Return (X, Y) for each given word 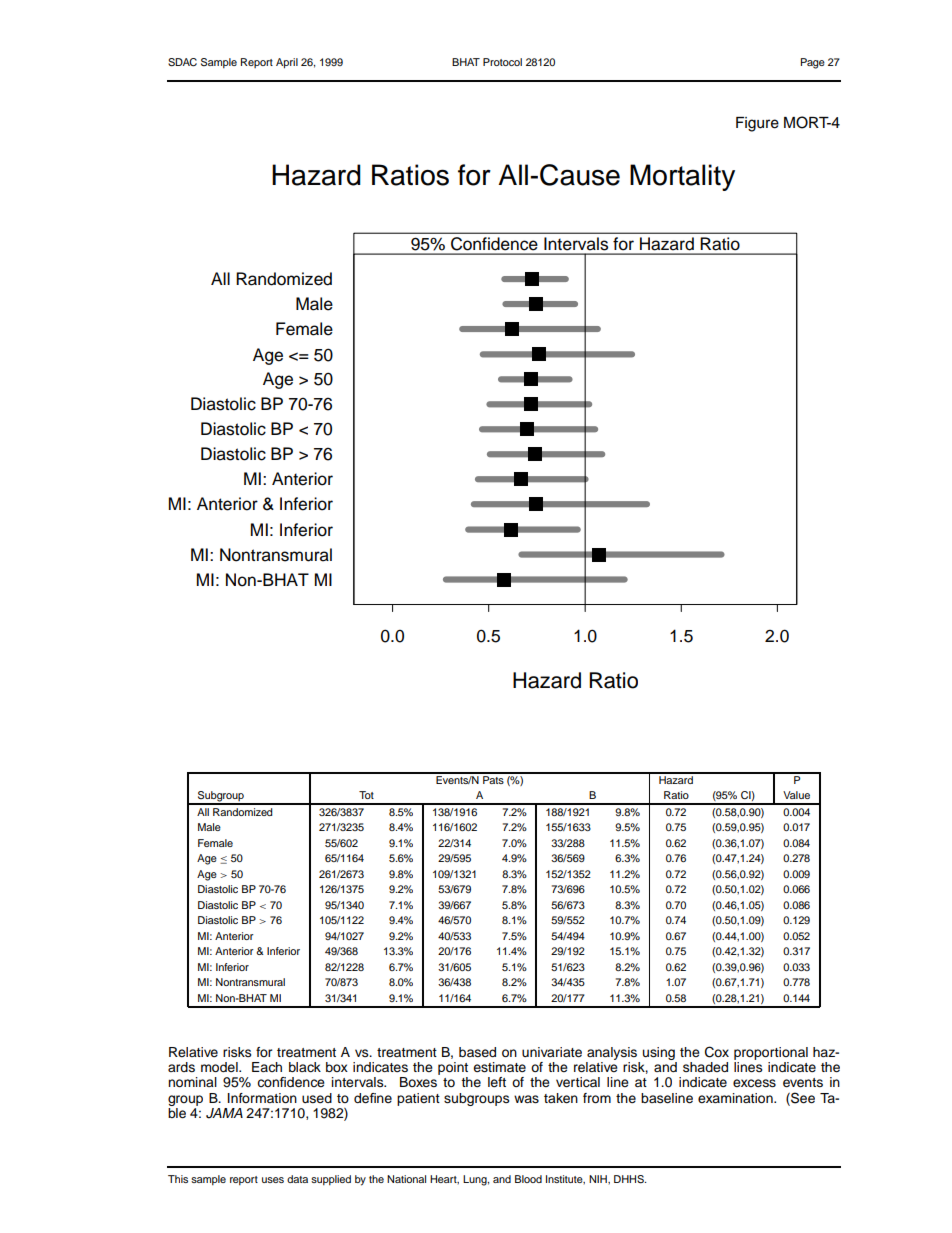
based (477, 1052)
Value (796, 795)
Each (267, 1067)
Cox (717, 1052)
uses (273, 1180)
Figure (757, 124)
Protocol (502, 62)
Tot (366, 795)
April (287, 63)
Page (813, 63)
